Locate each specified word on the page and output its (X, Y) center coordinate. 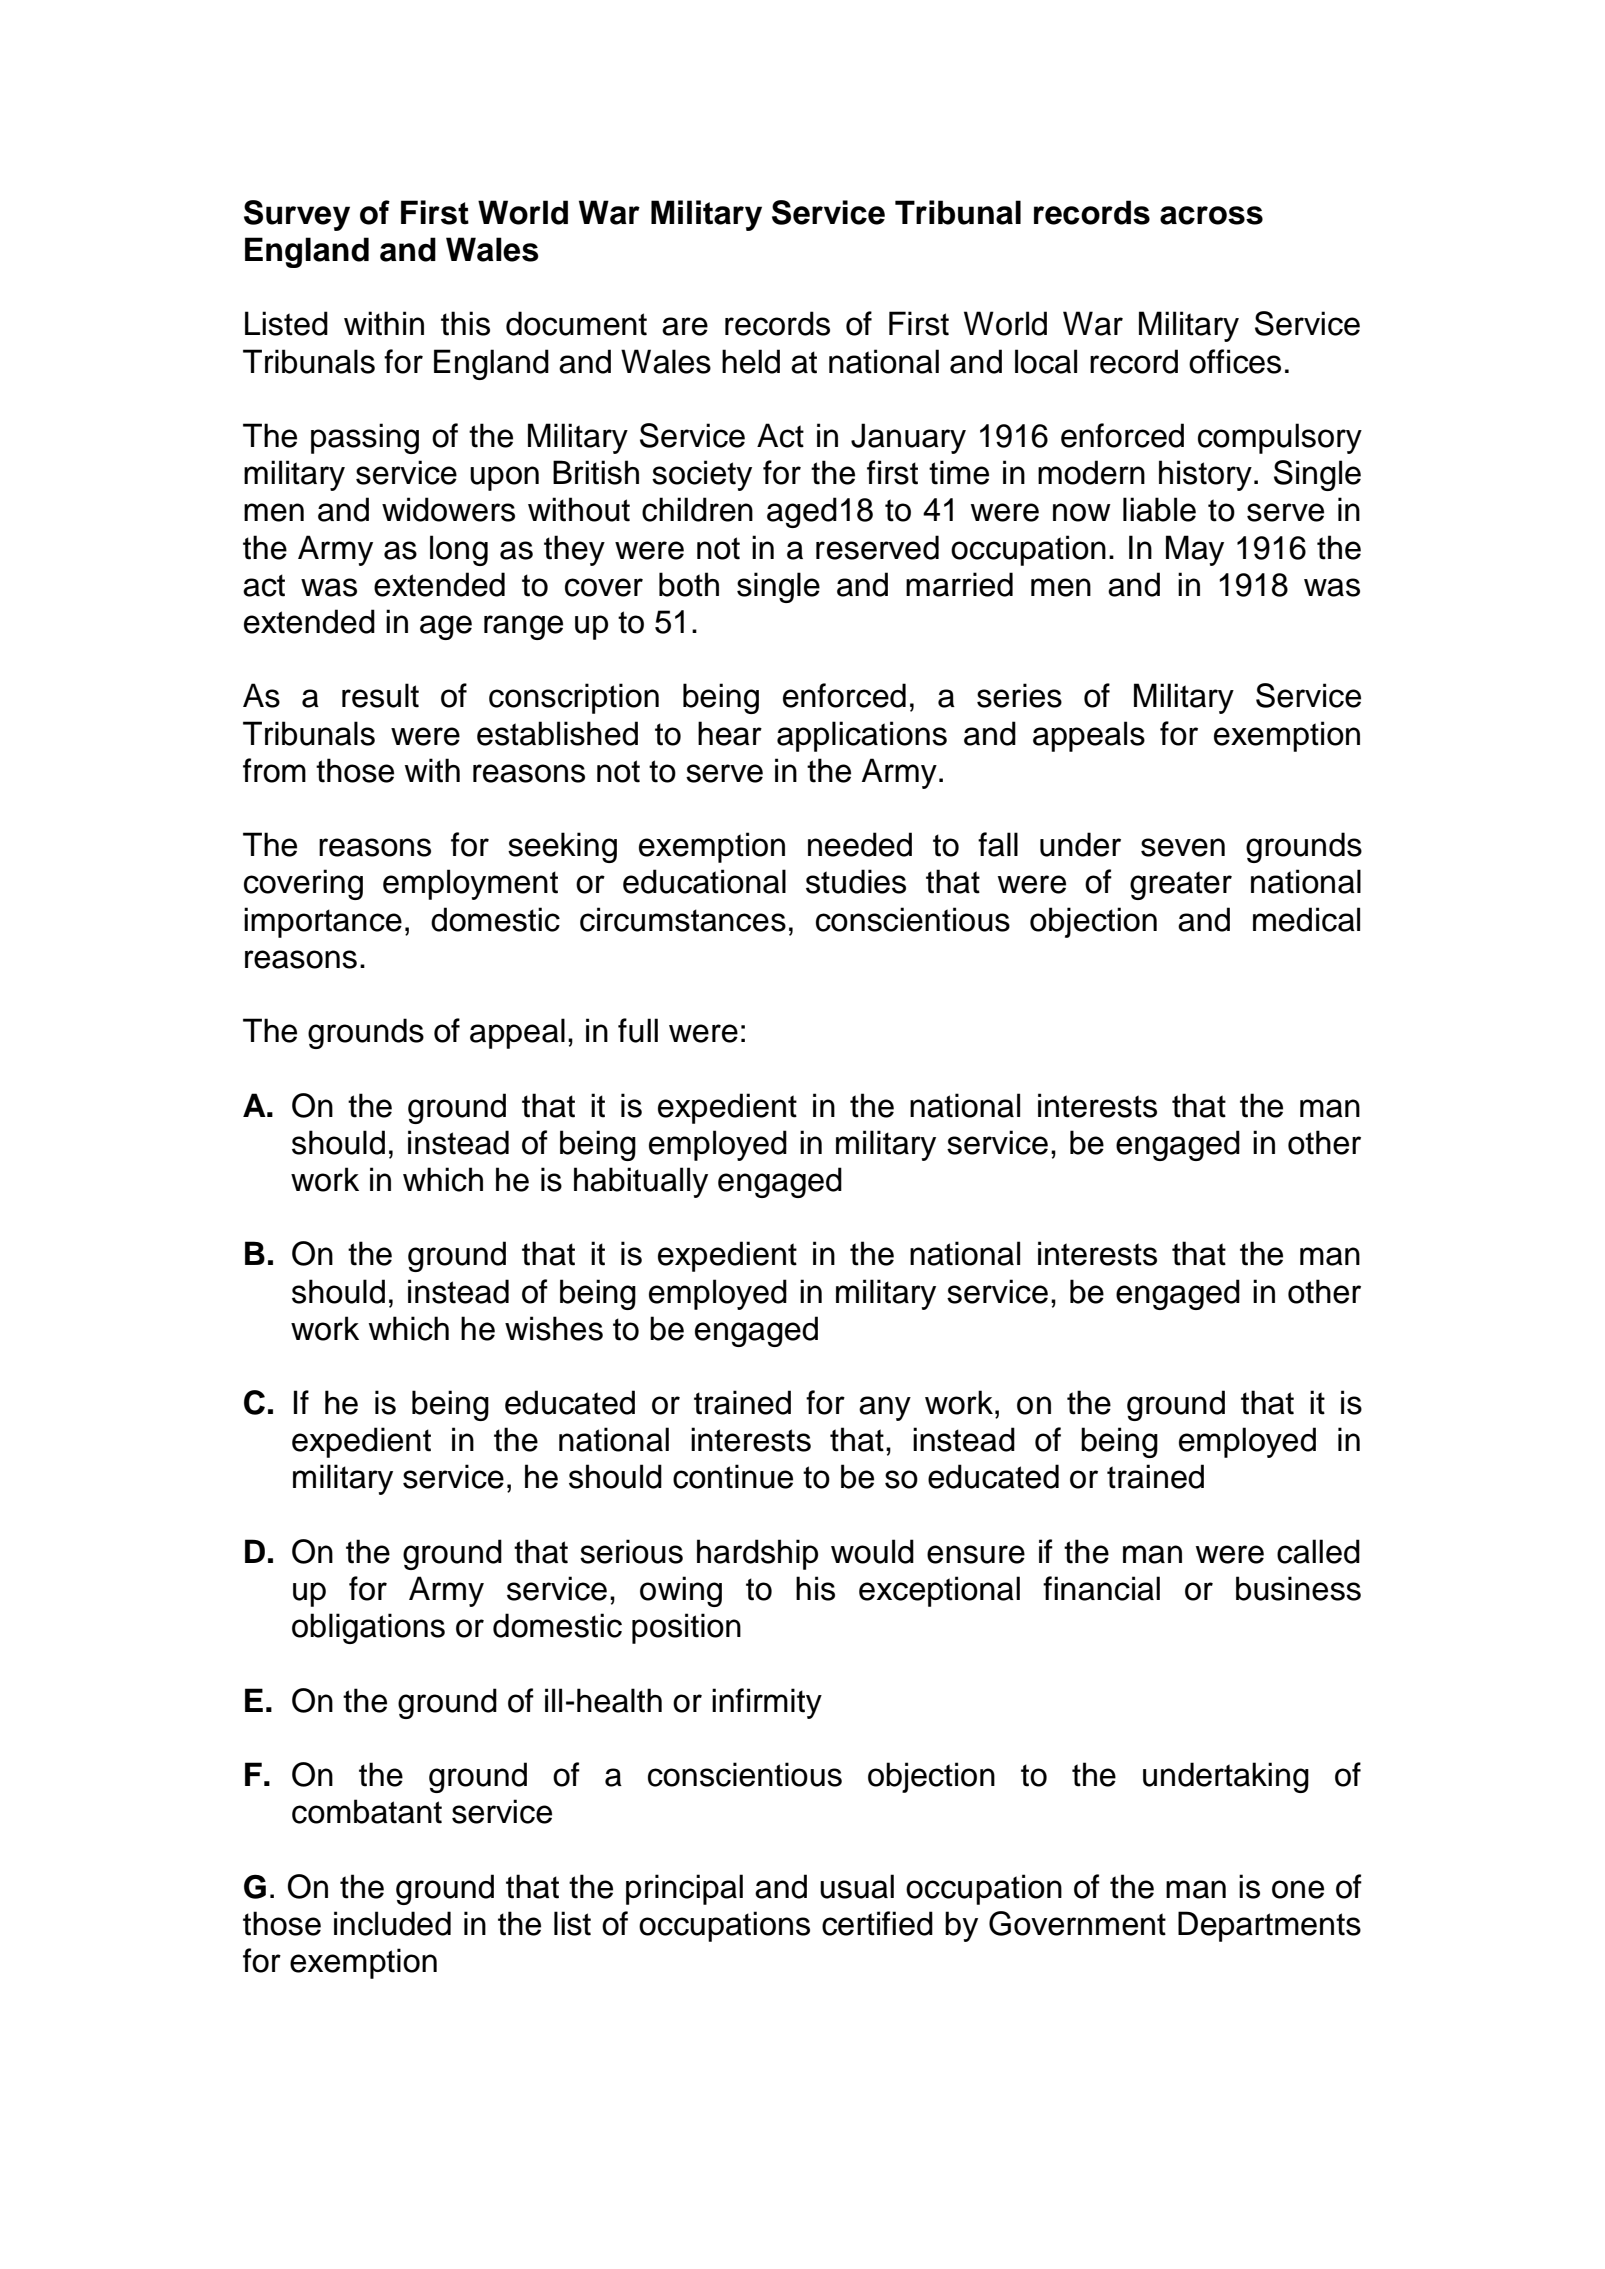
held (751, 361)
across (1211, 215)
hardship (757, 1554)
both (689, 584)
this (465, 323)
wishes (554, 1328)
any (885, 1408)
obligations (368, 1628)
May (1195, 550)
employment (470, 884)
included (392, 1923)
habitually (641, 1182)
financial (1101, 1588)
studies (856, 881)
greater (1181, 885)
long (459, 550)
